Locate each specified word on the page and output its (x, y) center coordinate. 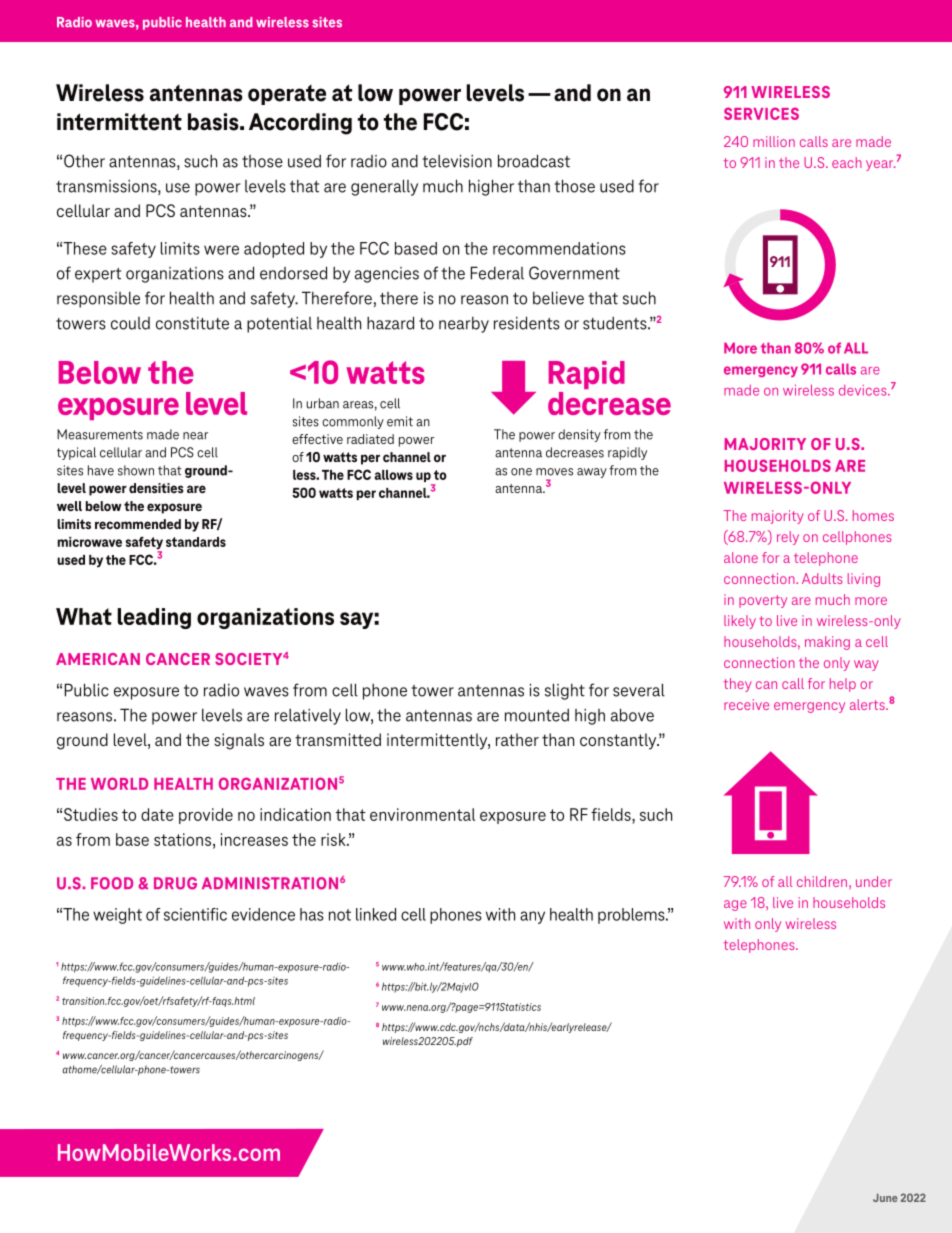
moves (554, 472)
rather (517, 739)
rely (788, 538)
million (774, 141)
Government (574, 273)
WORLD (119, 783)
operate (287, 95)
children (823, 881)
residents (527, 323)
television (457, 161)
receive (746, 704)
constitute (192, 323)
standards (196, 542)
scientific (195, 914)
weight (117, 916)
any (532, 917)
